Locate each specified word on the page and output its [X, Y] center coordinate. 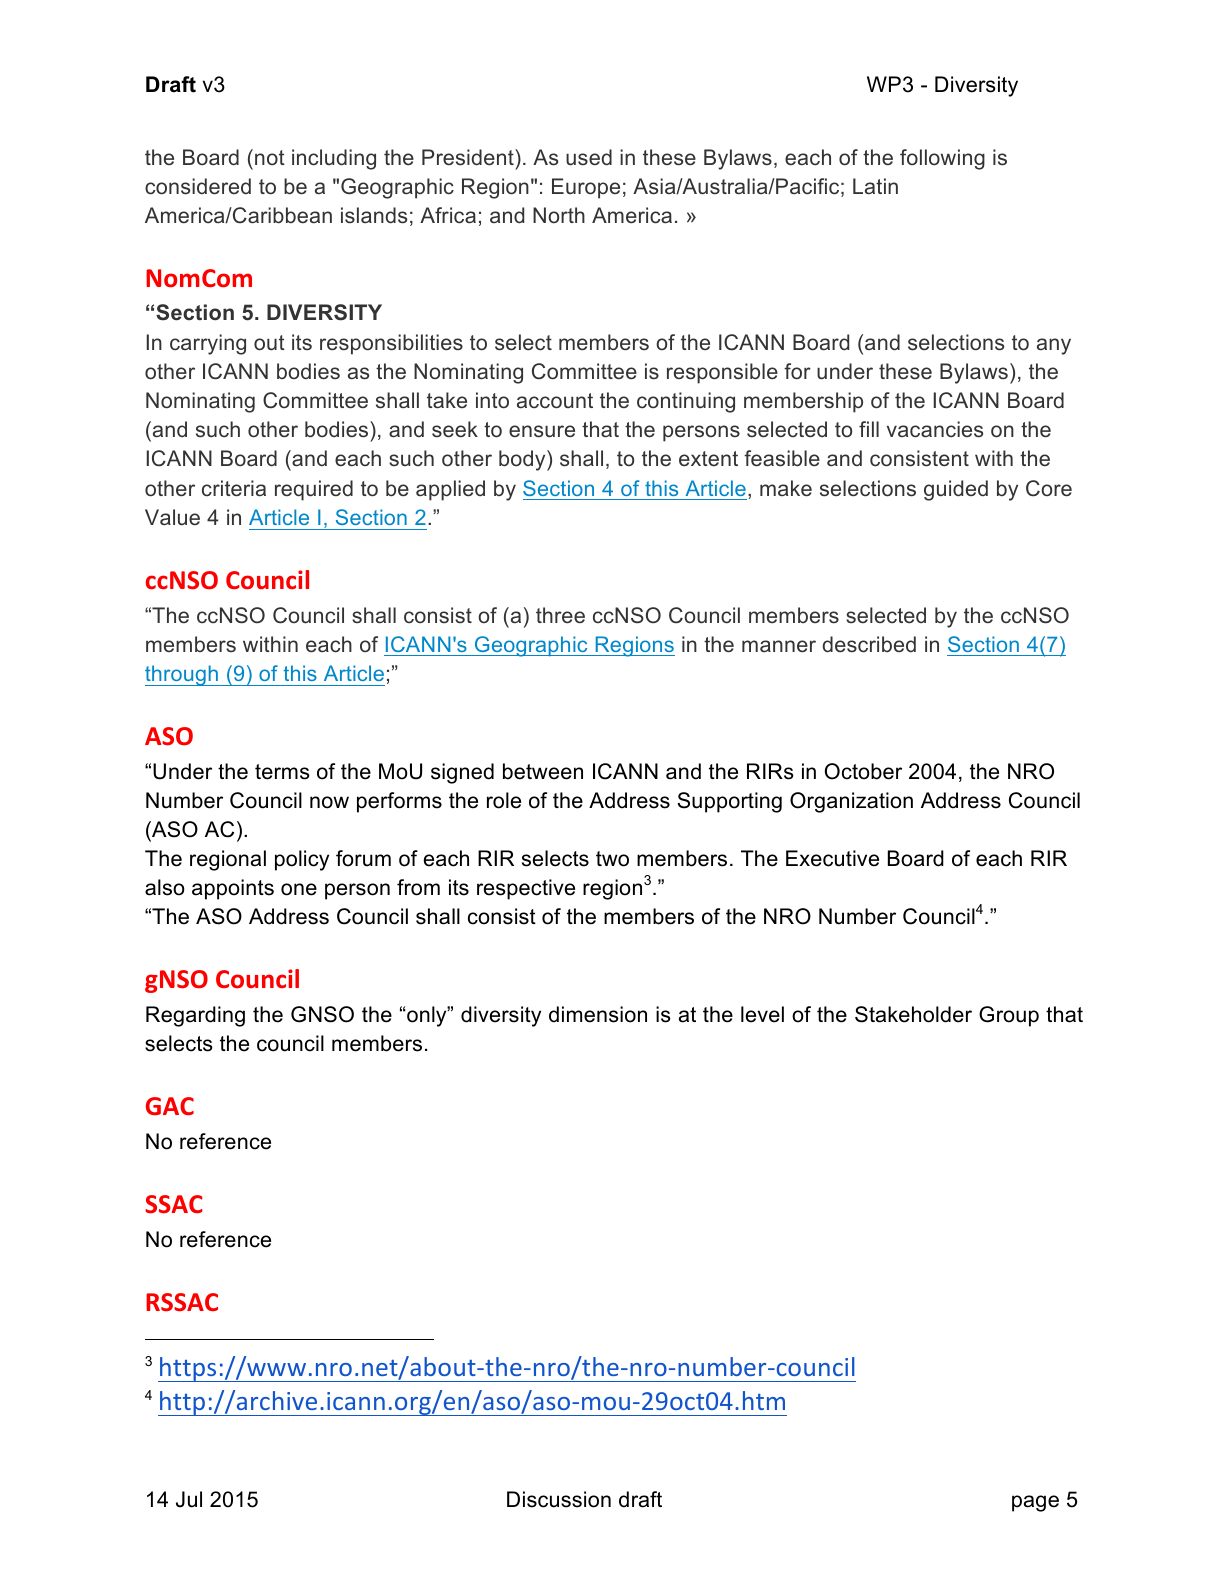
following [942, 159]
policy [302, 860]
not [270, 157]
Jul [189, 1499]
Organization [851, 802]
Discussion [559, 1499]
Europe [586, 188]
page [1035, 1503]
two [612, 859]
